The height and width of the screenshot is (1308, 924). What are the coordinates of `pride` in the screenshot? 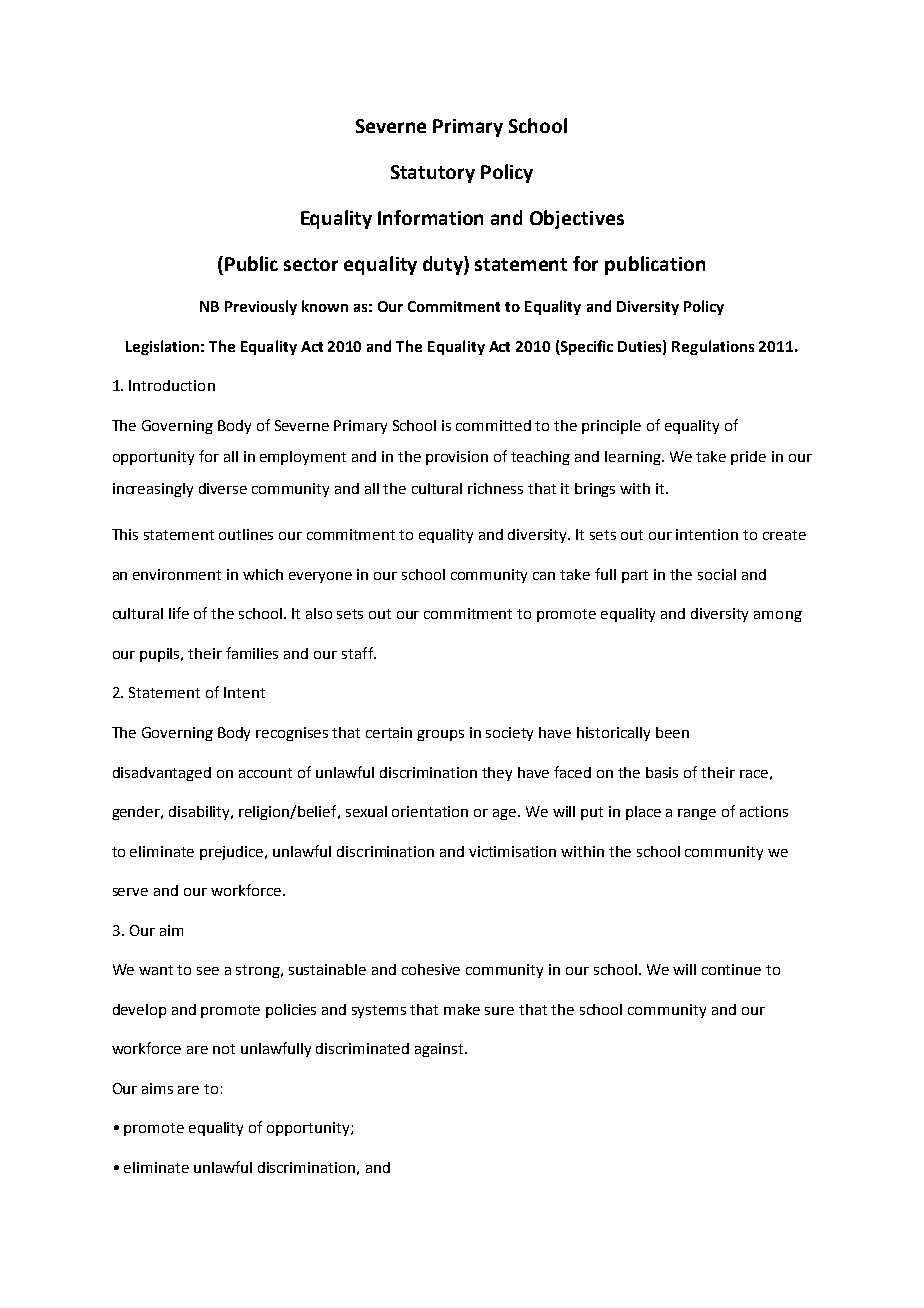 It's located at (748, 458).
